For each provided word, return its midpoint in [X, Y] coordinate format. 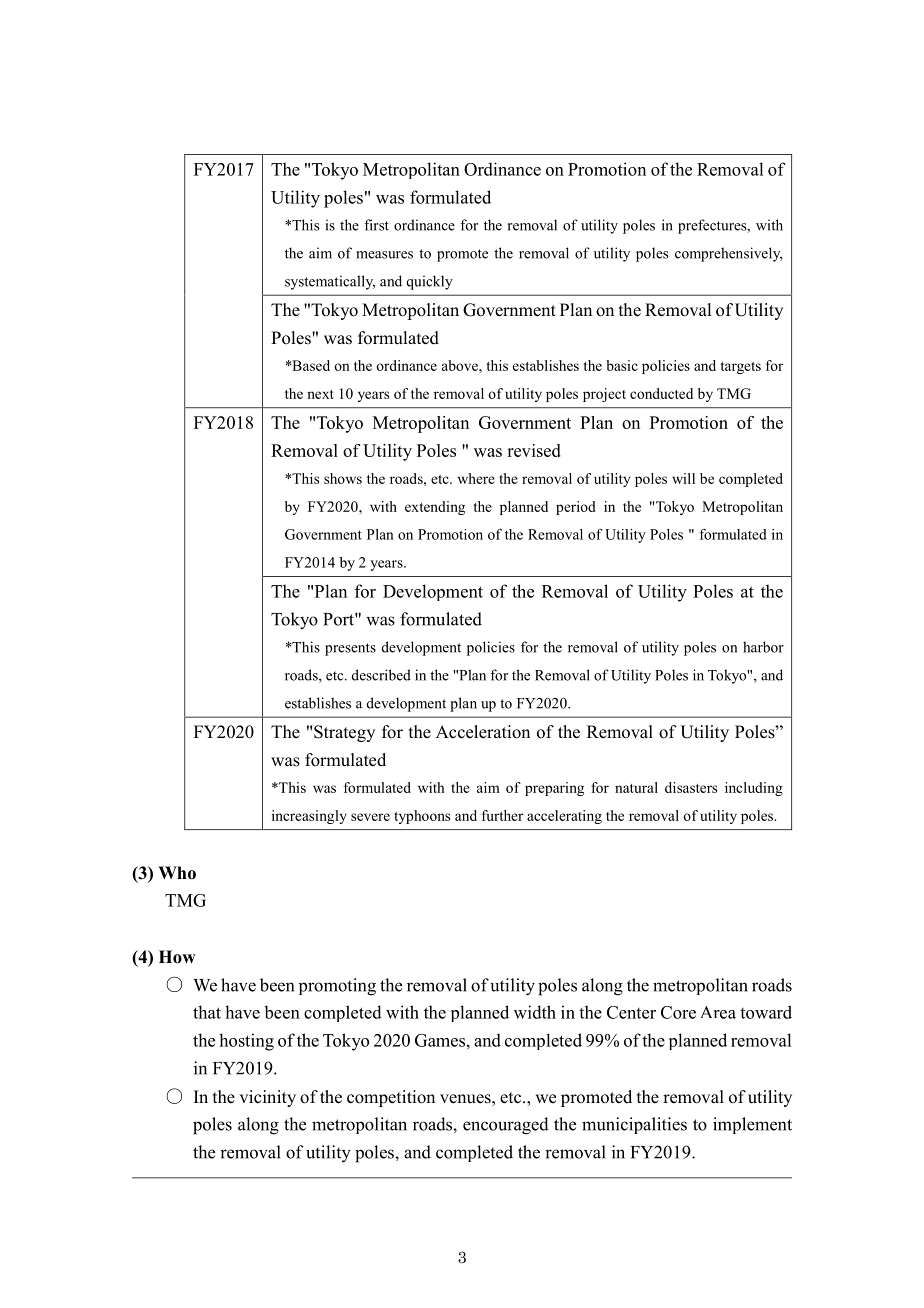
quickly [430, 282]
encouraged [506, 1126]
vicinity [267, 1098]
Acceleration [483, 732]
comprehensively [729, 254]
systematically [330, 282]
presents [350, 649]
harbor [763, 647]
